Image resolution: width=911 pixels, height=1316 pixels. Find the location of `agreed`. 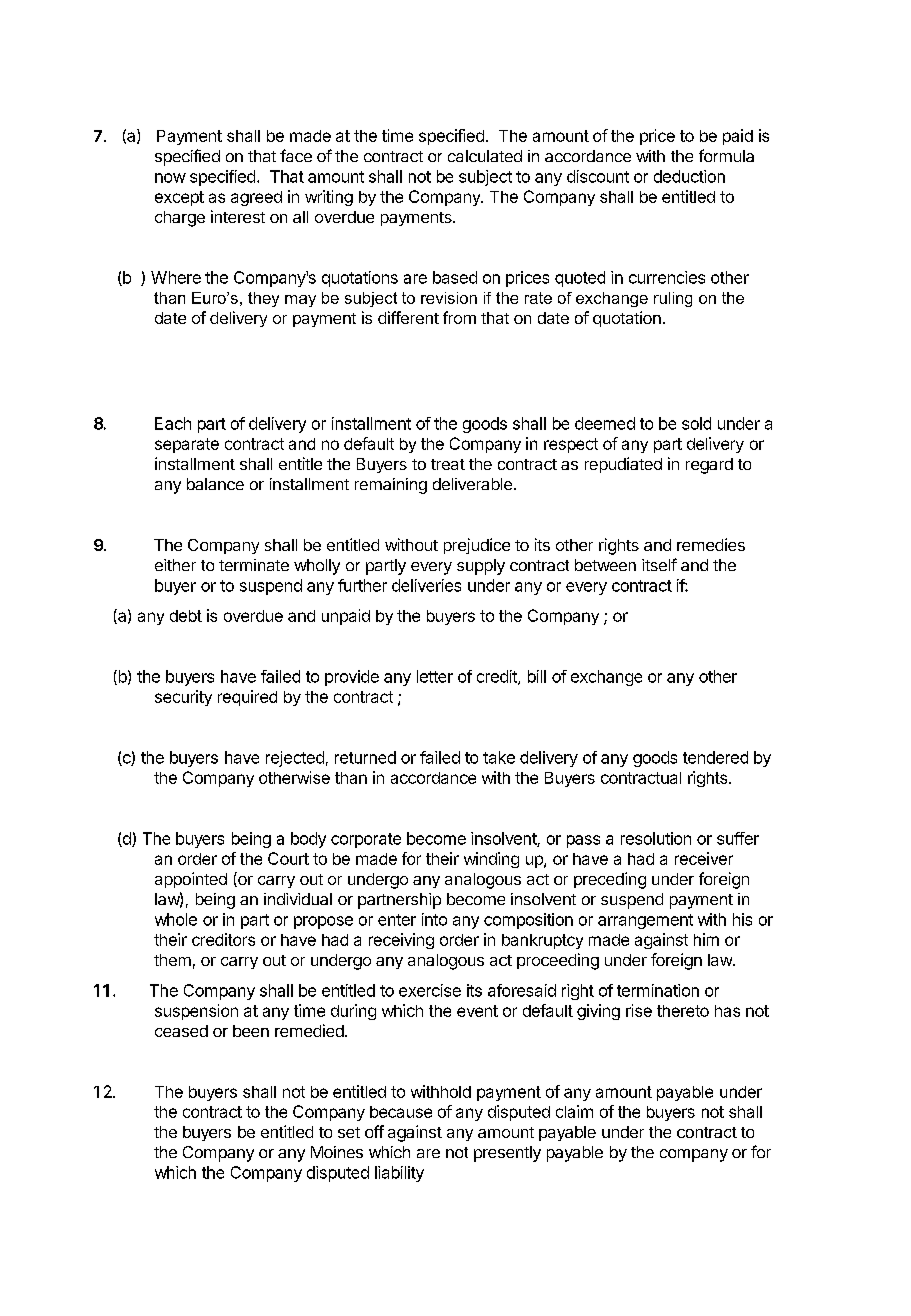

agreed is located at coordinates (256, 198).
